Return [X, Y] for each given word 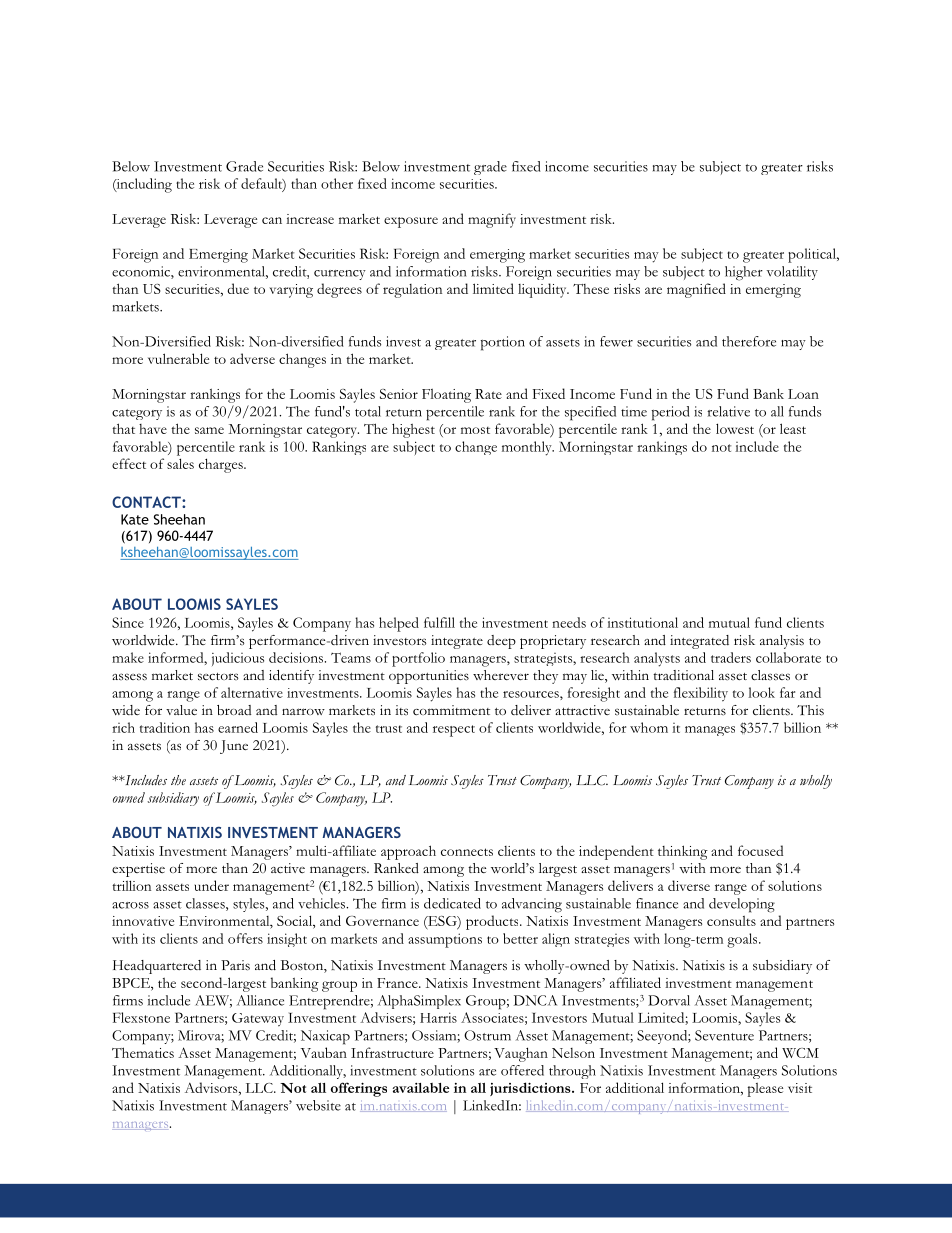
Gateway [258, 1020]
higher [744, 273]
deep [501, 642]
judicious [238, 659]
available [421, 1088]
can [272, 220]
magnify [492, 220]
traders [731, 657]
